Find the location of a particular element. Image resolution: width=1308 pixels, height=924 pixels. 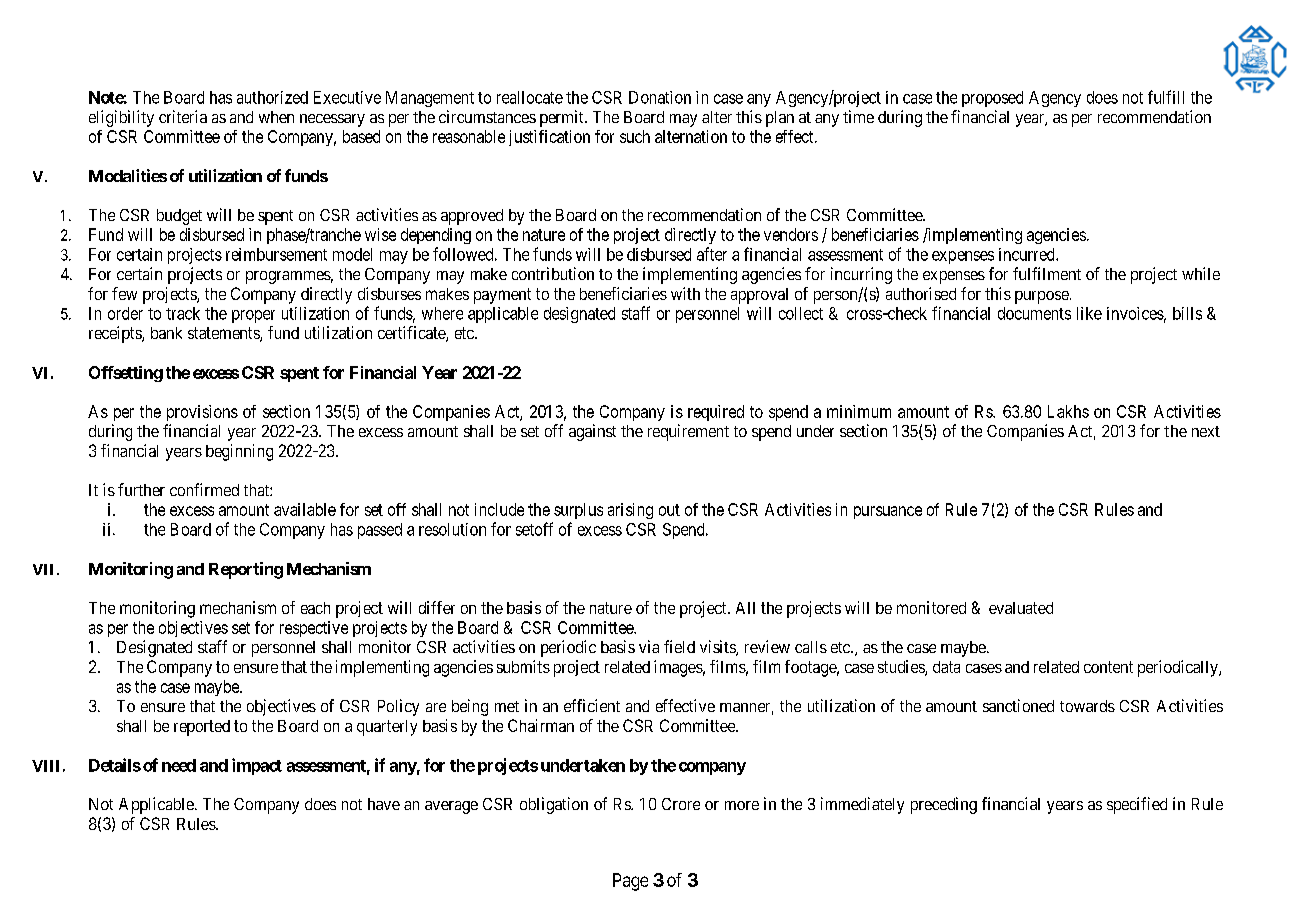

proposed is located at coordinates (992, 99).
